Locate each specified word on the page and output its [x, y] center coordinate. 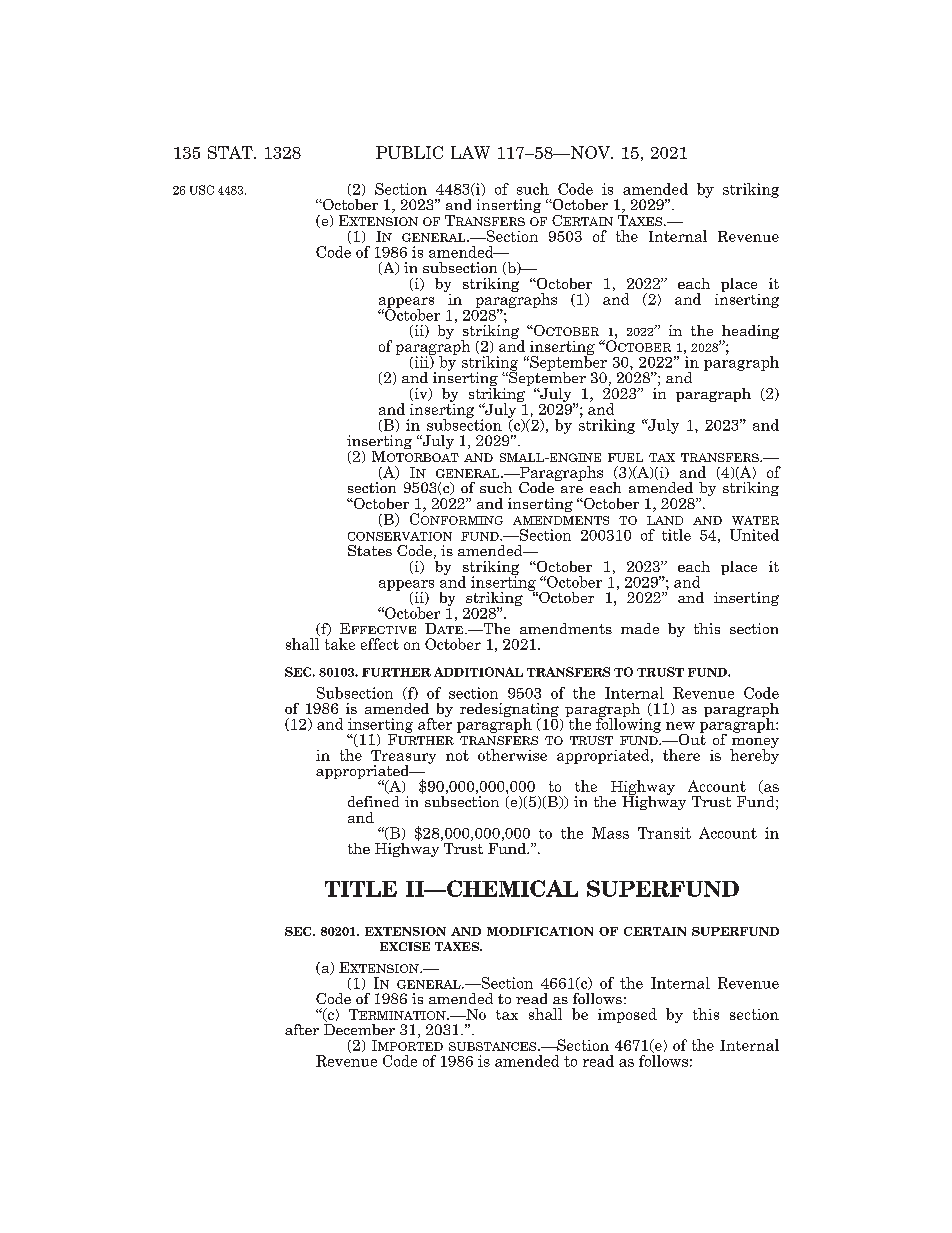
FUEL [625, 457]
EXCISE [405, 946]
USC [202, 190]
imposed [627, 1015]
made [640, 628]
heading [749, 333]
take [340, 644]
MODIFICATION [540, 931]
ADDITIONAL [478, 672]
